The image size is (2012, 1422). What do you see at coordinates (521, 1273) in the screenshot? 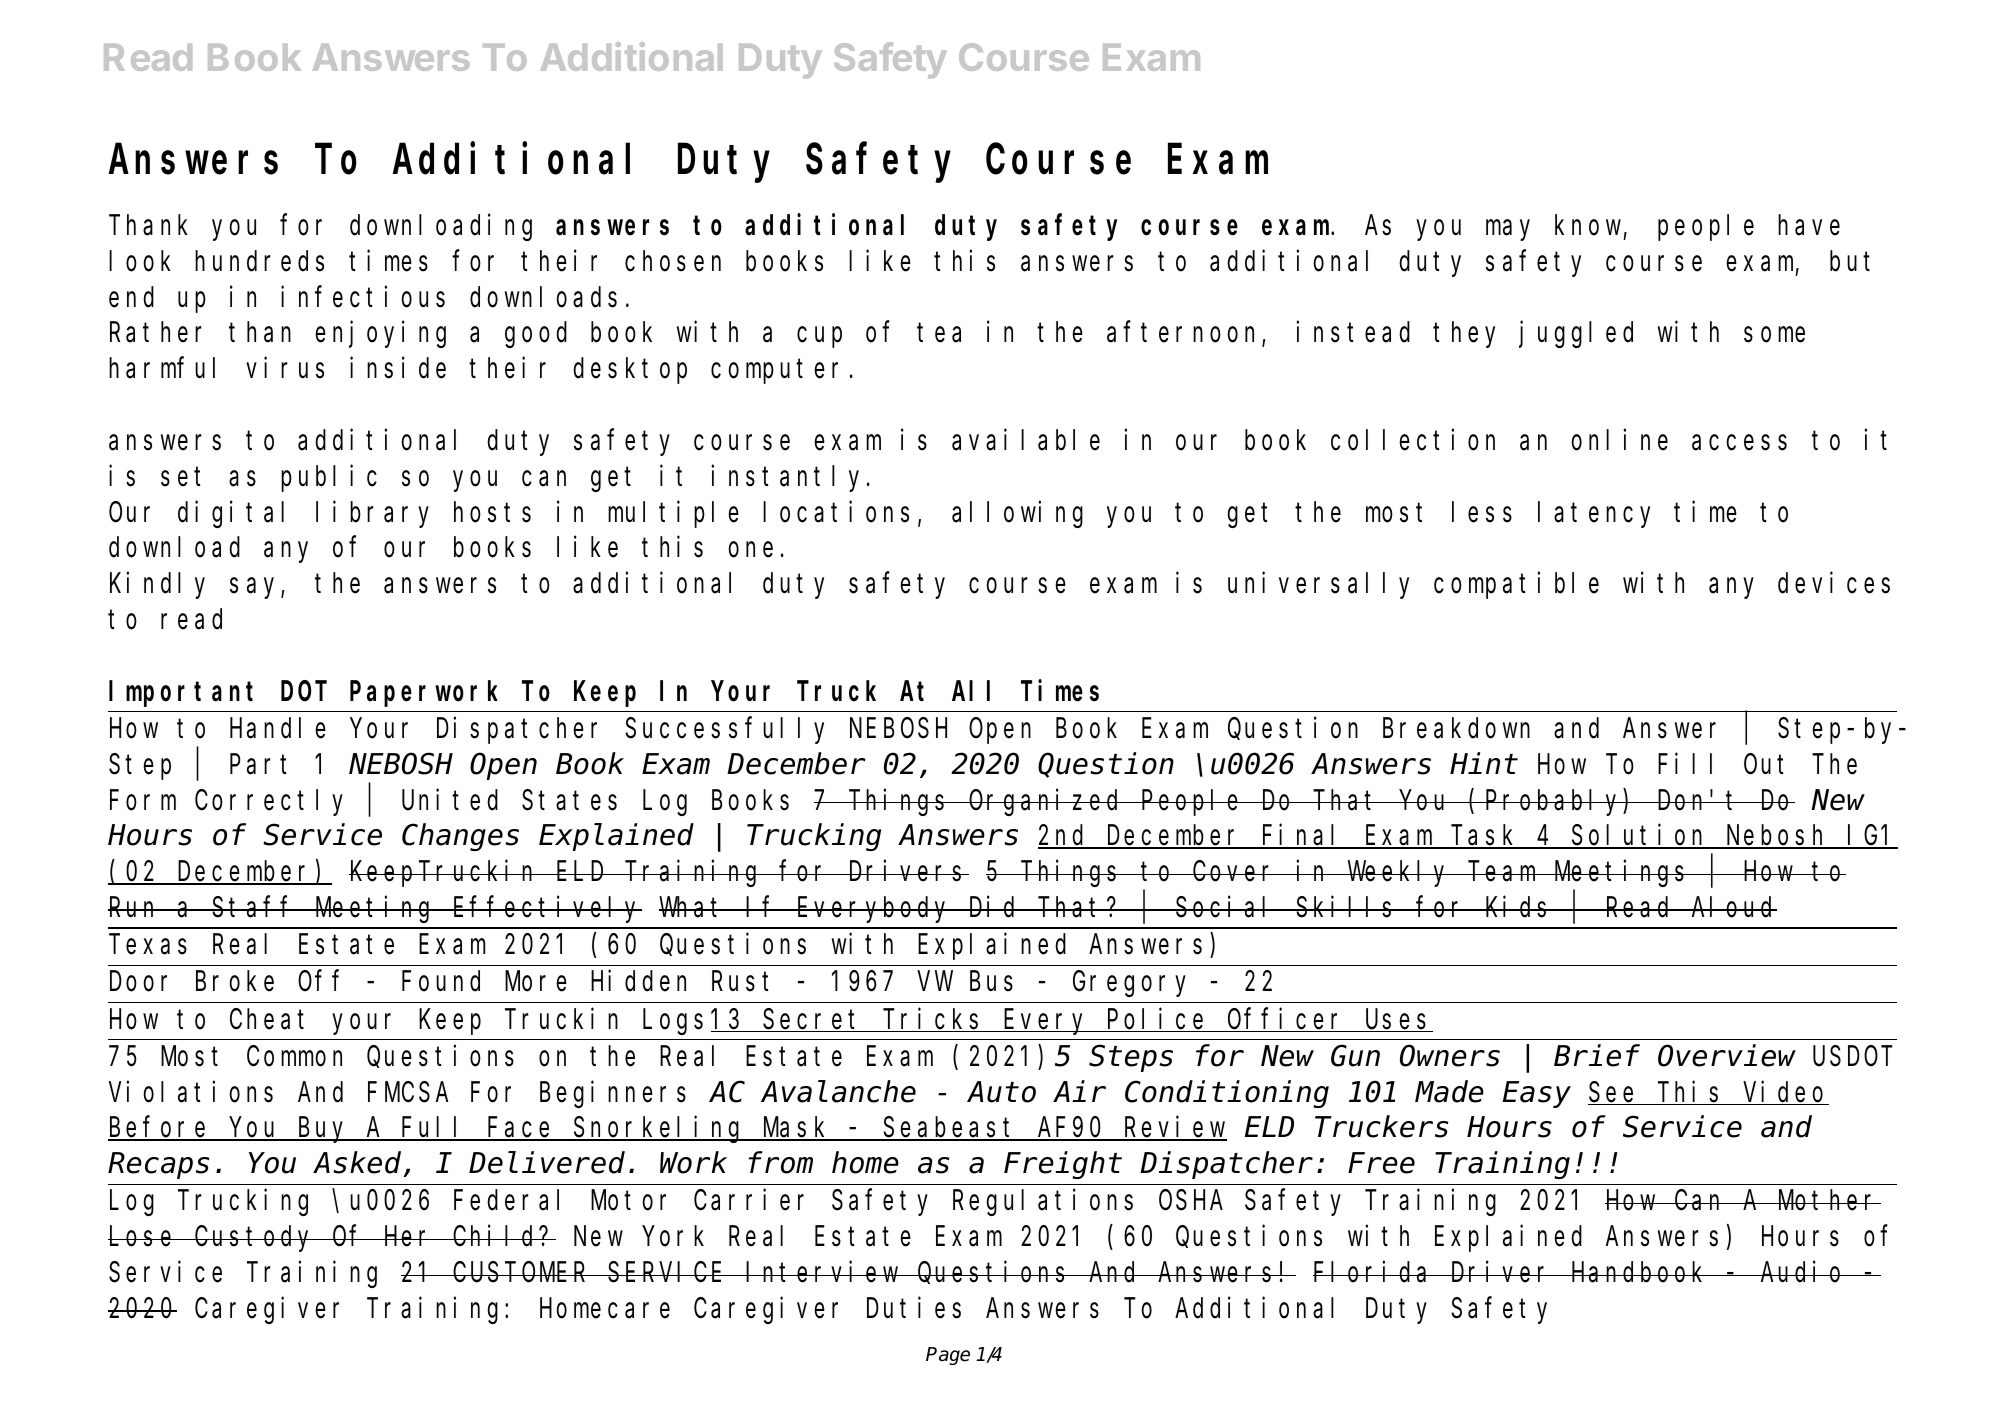
I see `CUSTOMER` at bounding box center [521, 1273].
